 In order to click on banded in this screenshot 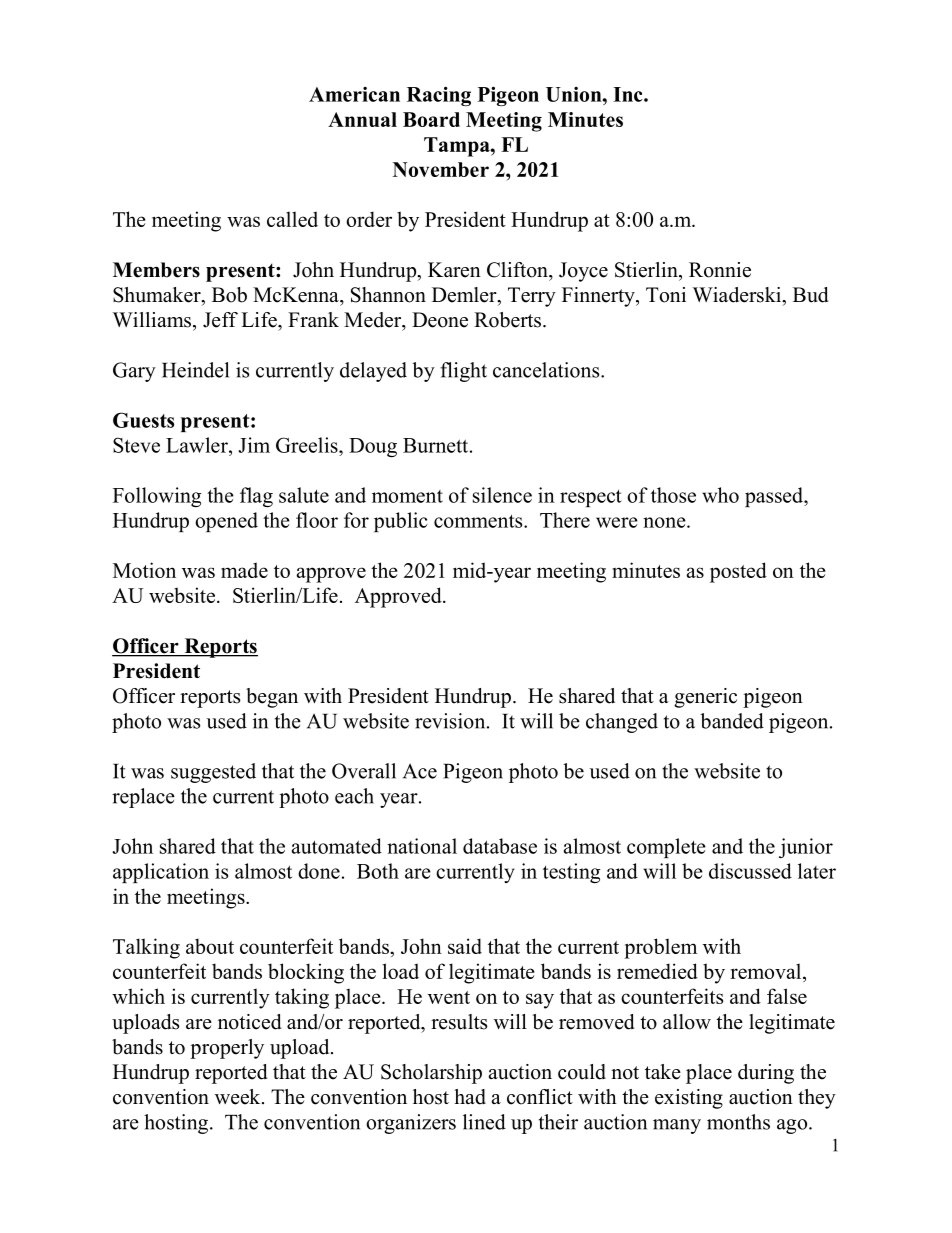, I will do `click(732, 721)`.
